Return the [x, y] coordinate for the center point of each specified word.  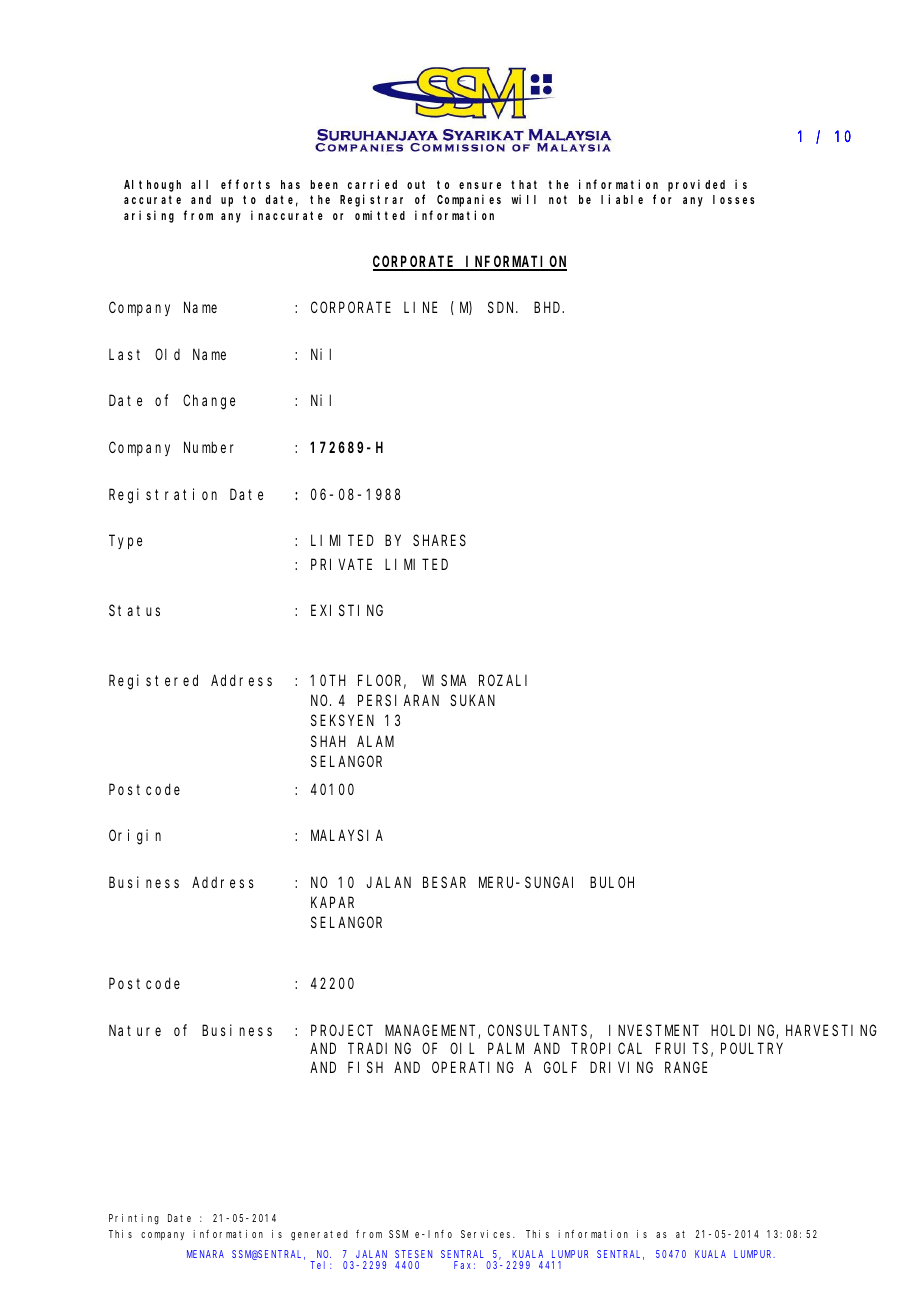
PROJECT [342, 1030]
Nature [135, 1030]
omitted [380, 215]
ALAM [375, 741]
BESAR [444, 882]
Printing [134, 1219]
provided [696, 185]
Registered [153, 682]
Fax [464, 1265]
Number [209, 447]
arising [149, 216]
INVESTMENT [654, 1030]
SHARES [439, 540]
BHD [549, 307]
